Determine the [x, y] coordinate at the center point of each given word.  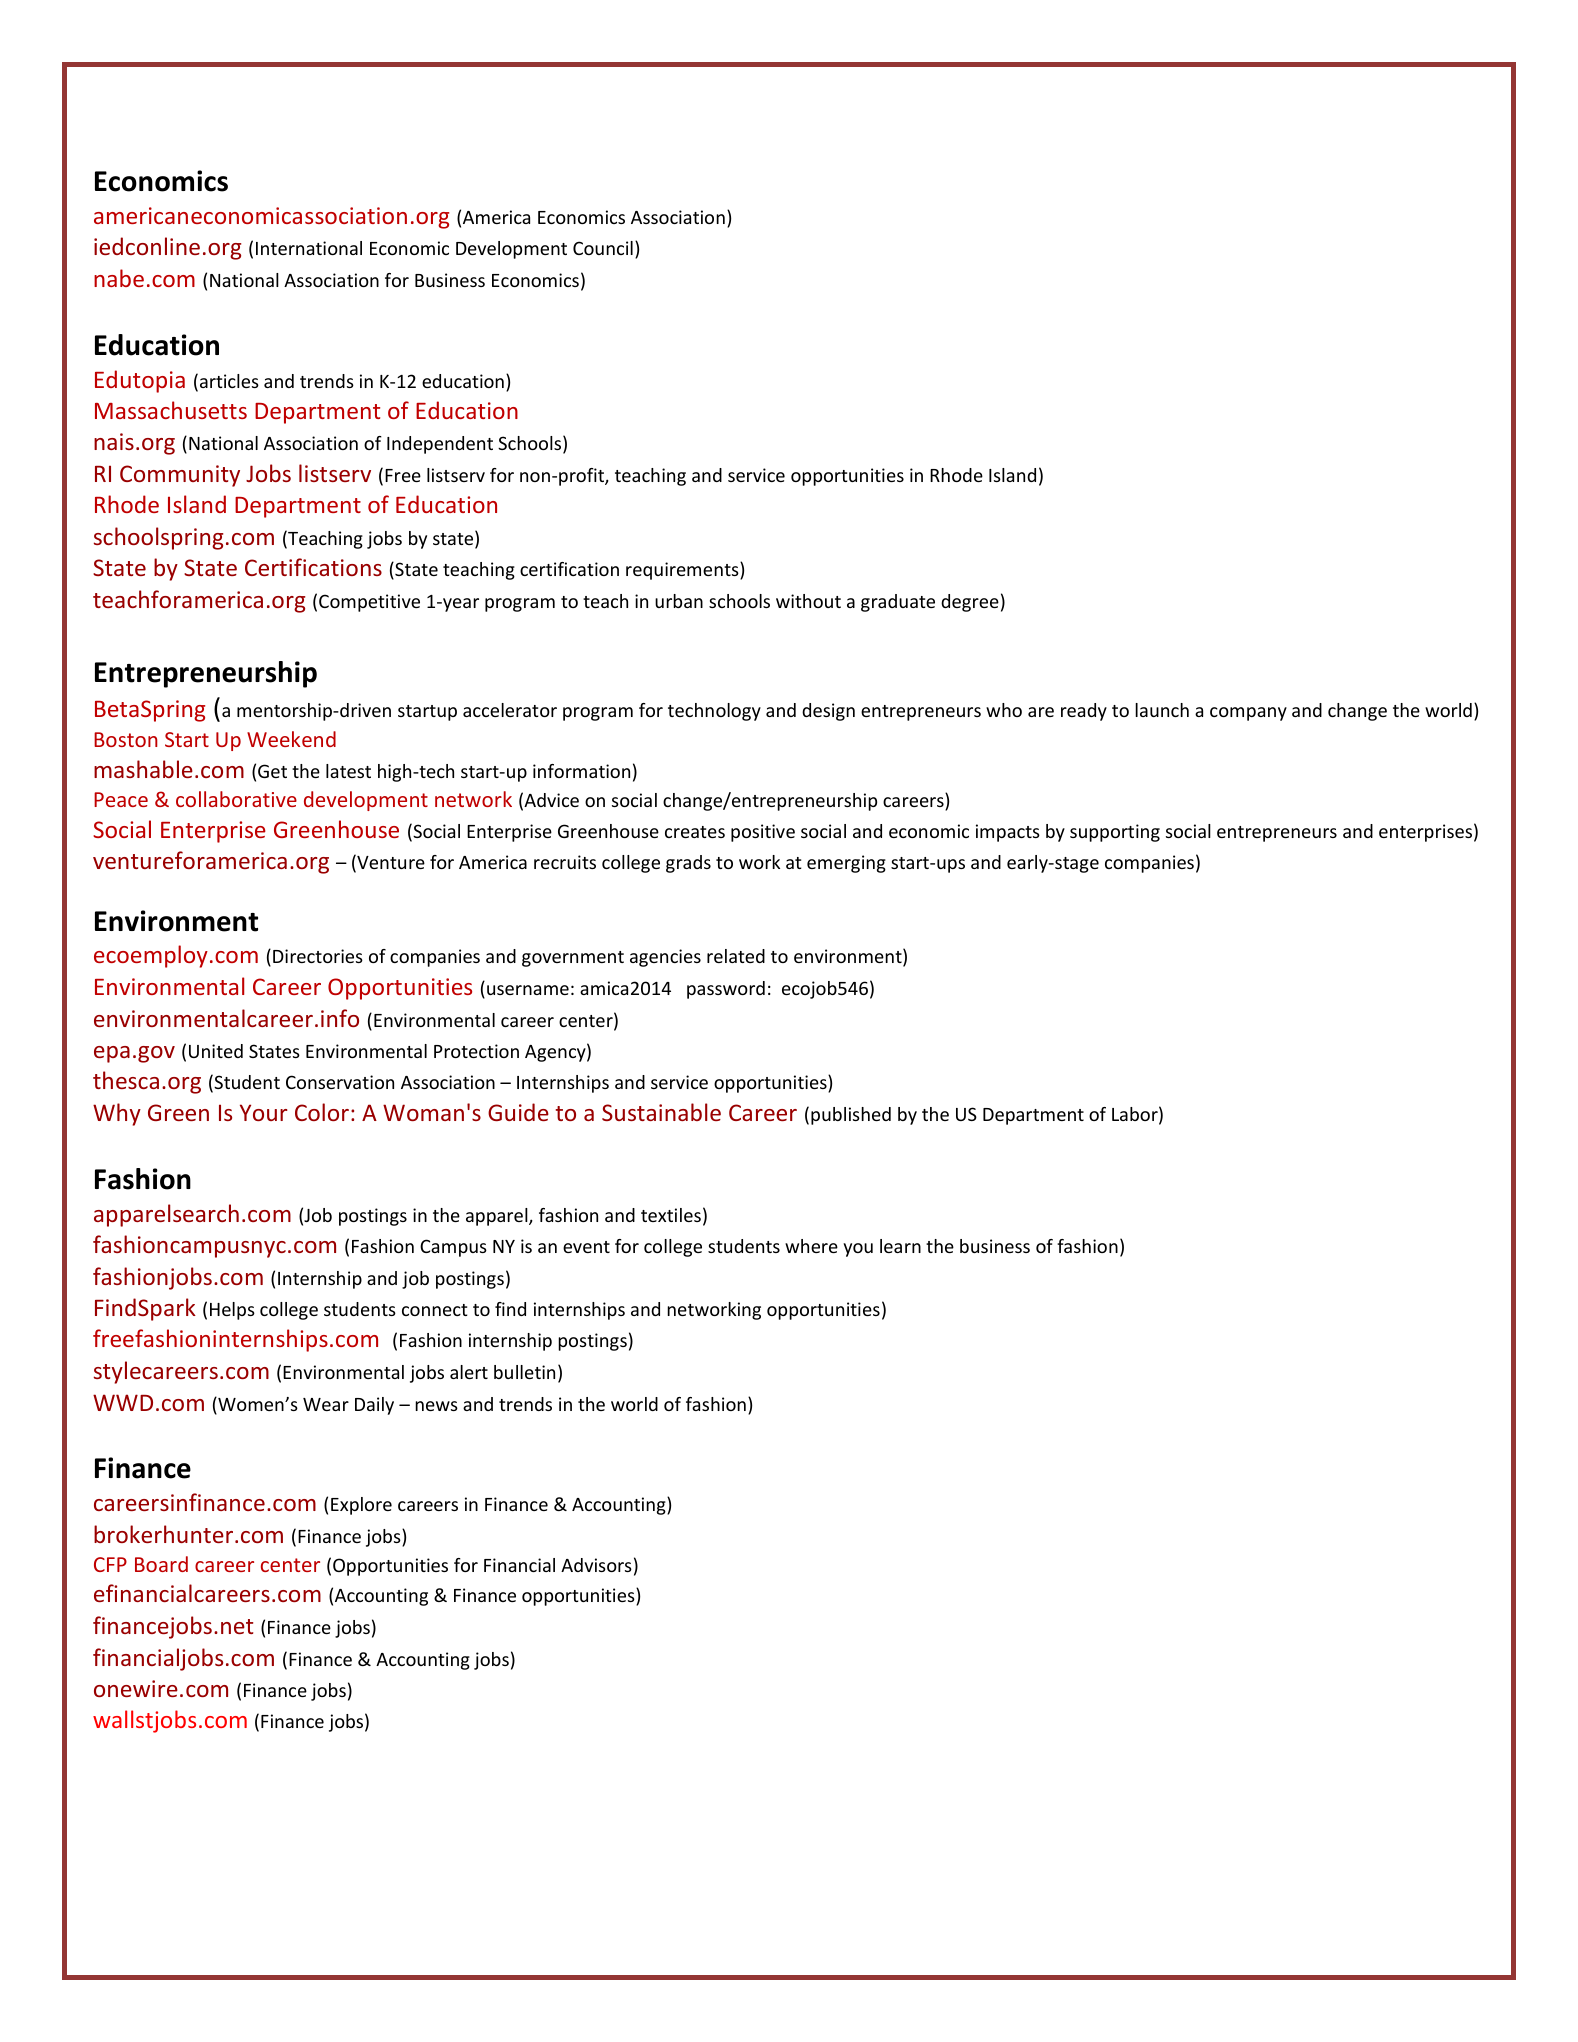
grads [688, 864]
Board [161, 1564]
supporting [1115, 833]
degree [970, 603]
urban [679, 601]
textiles [671, 1215]
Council [603, 248]
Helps [232, 1311]
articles [228, 382]
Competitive [369, 603]
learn [900, 1246]
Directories [318, 956]
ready [1084, 712]
